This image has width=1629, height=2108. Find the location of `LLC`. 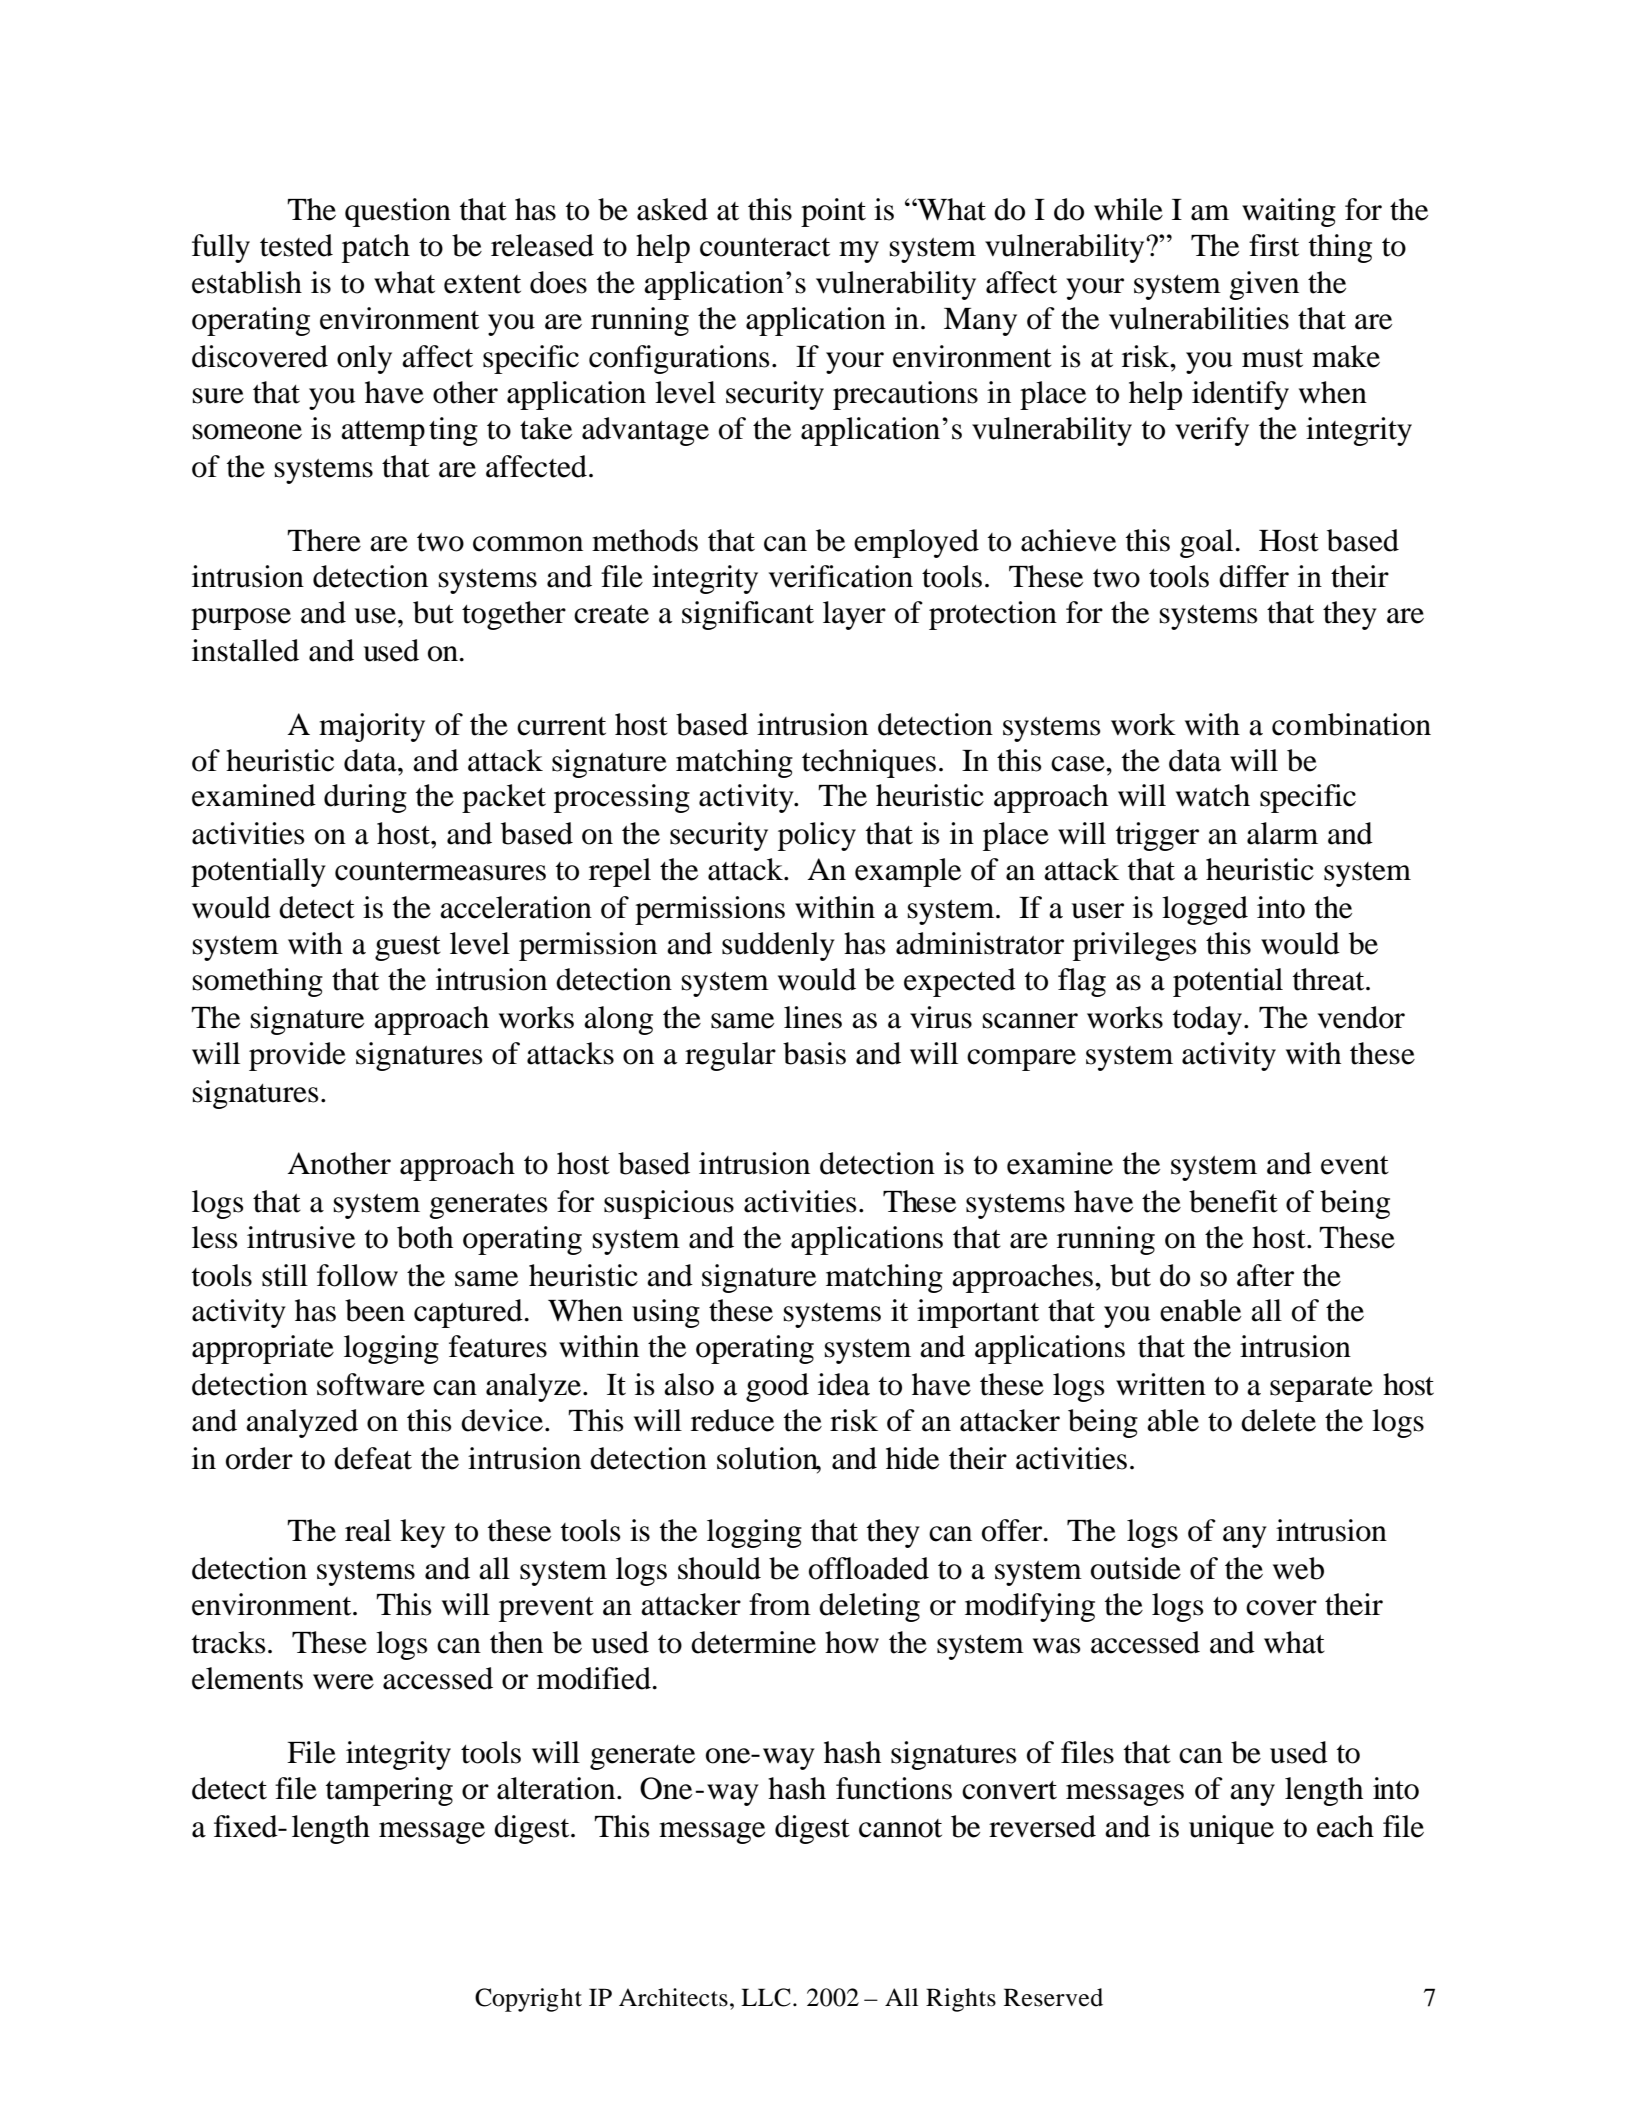

LLC is located at coordinates (766, 1997).
